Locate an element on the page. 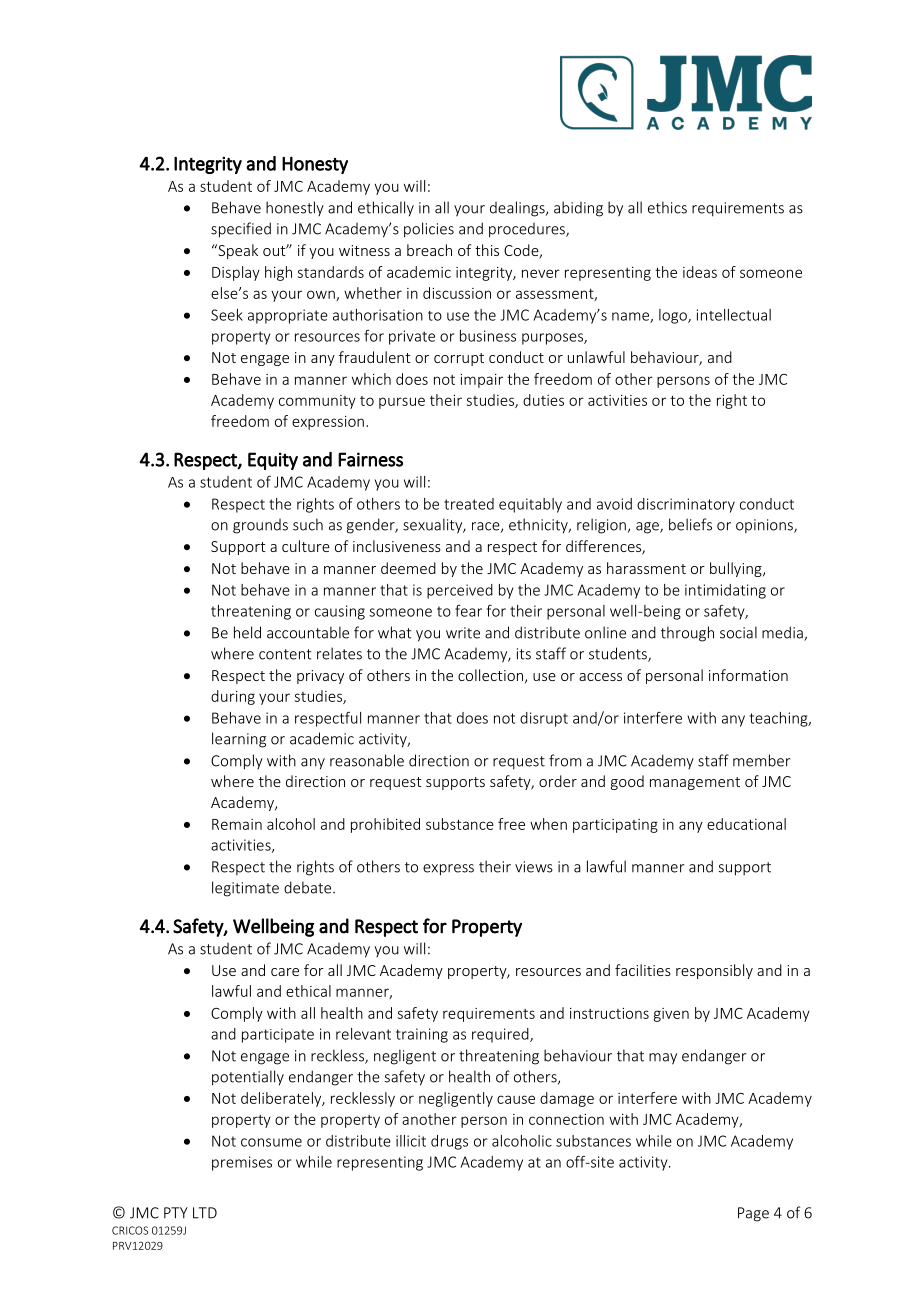 Image resolution: width=924 pixels, height=1308 pixels. drugs is located at coordinates (449, 1142).
